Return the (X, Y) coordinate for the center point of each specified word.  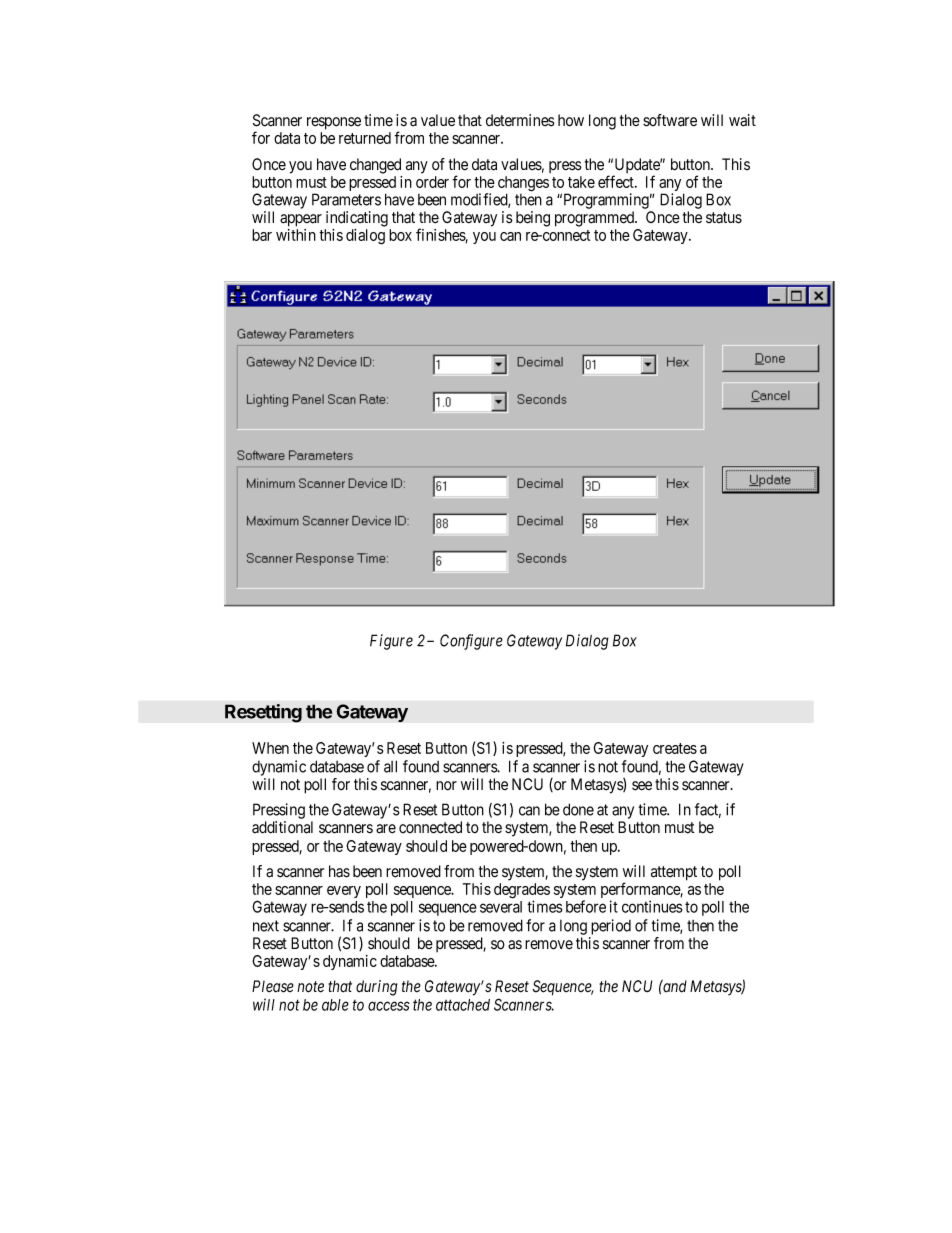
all (390, 766)
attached (463, 1005)
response (334, 123)
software (670, 120)
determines (520, 120)
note (310, 987)
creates (675, 748)
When (270, 748)
